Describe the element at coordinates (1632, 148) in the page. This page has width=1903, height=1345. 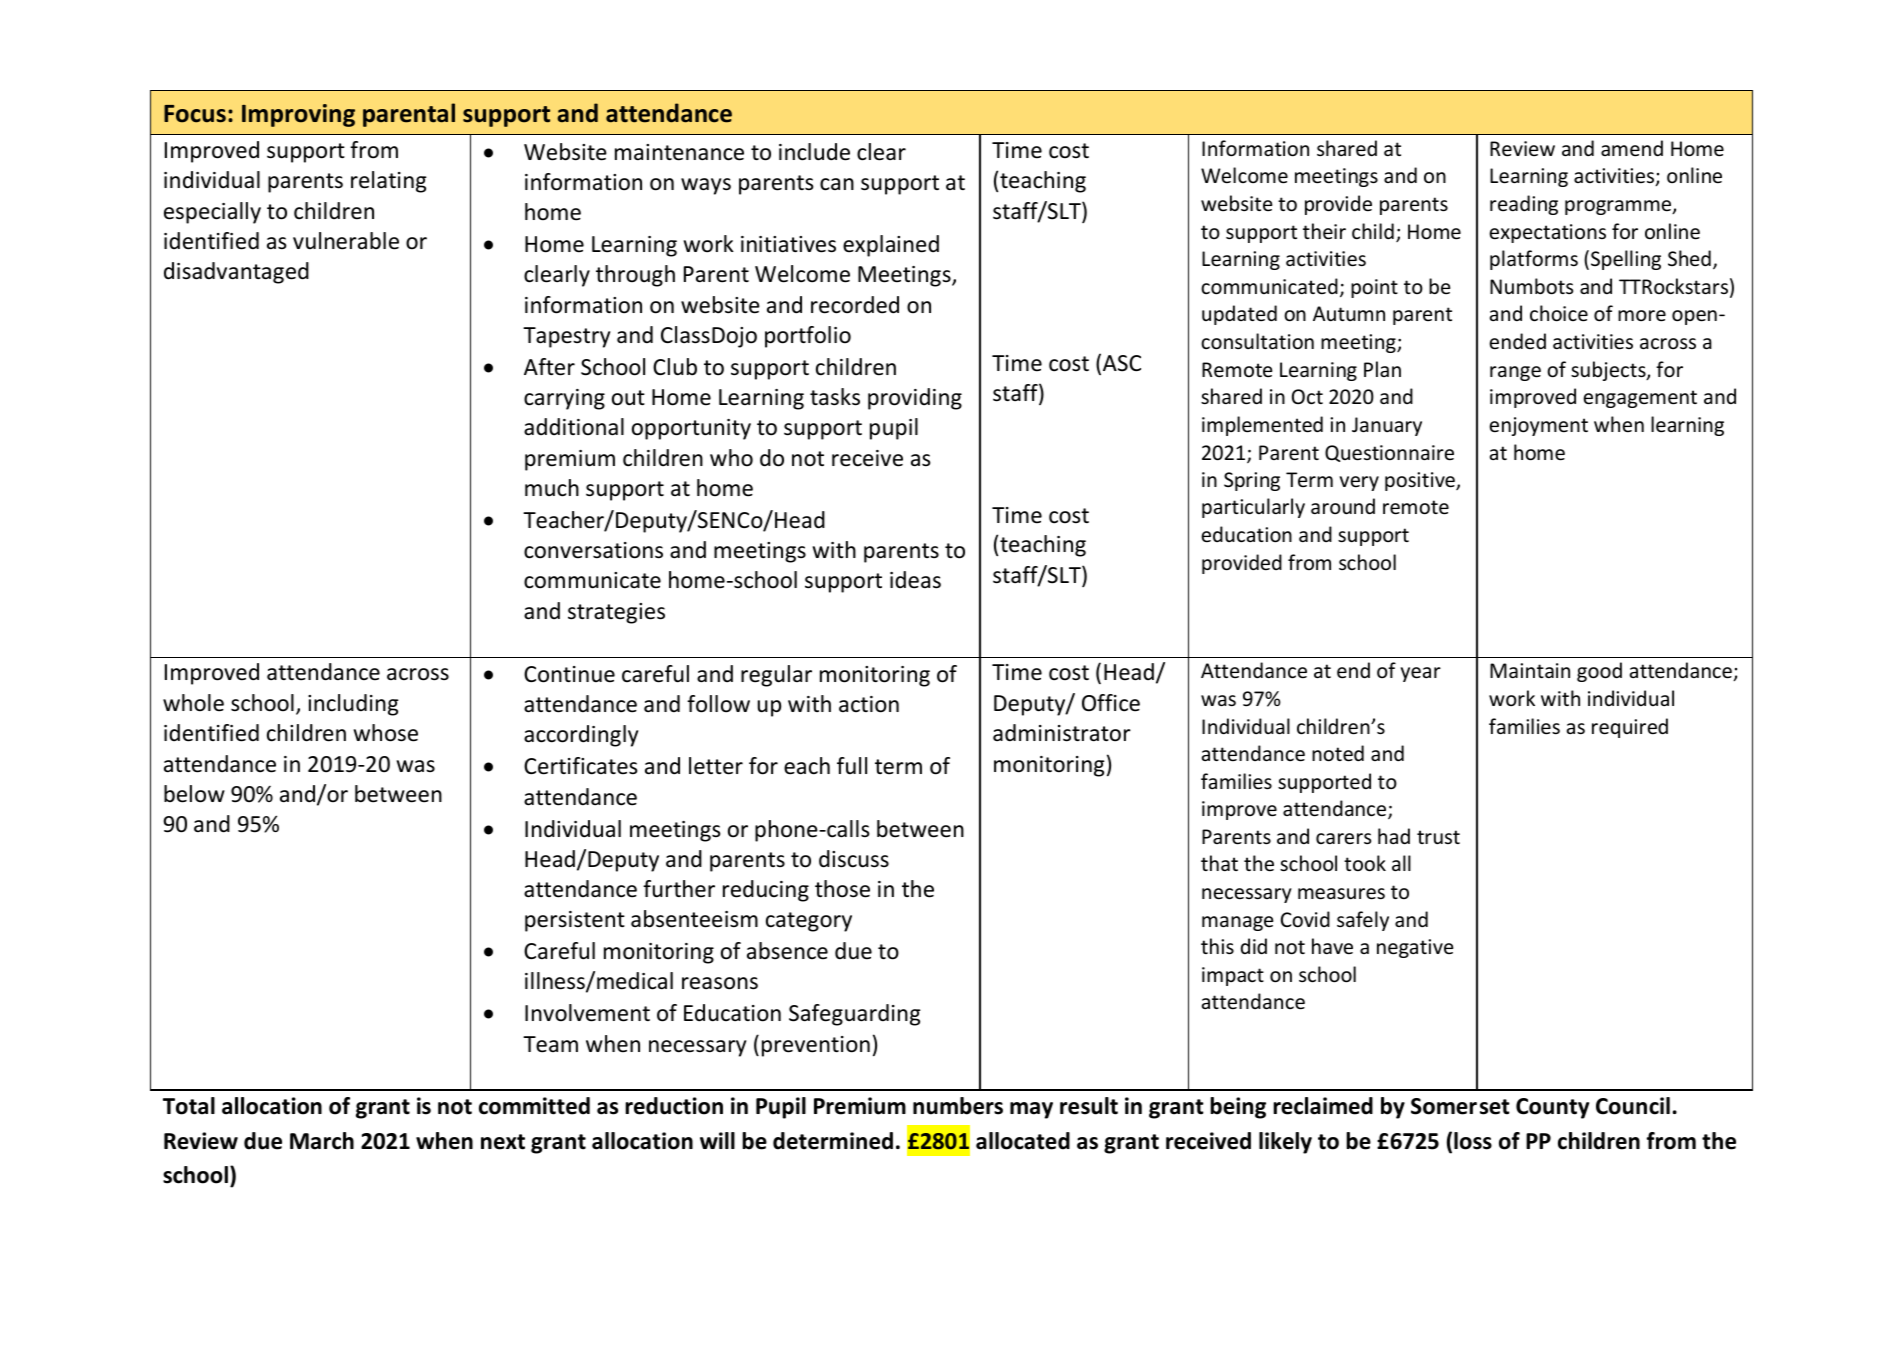
I see `amend` at that location.
